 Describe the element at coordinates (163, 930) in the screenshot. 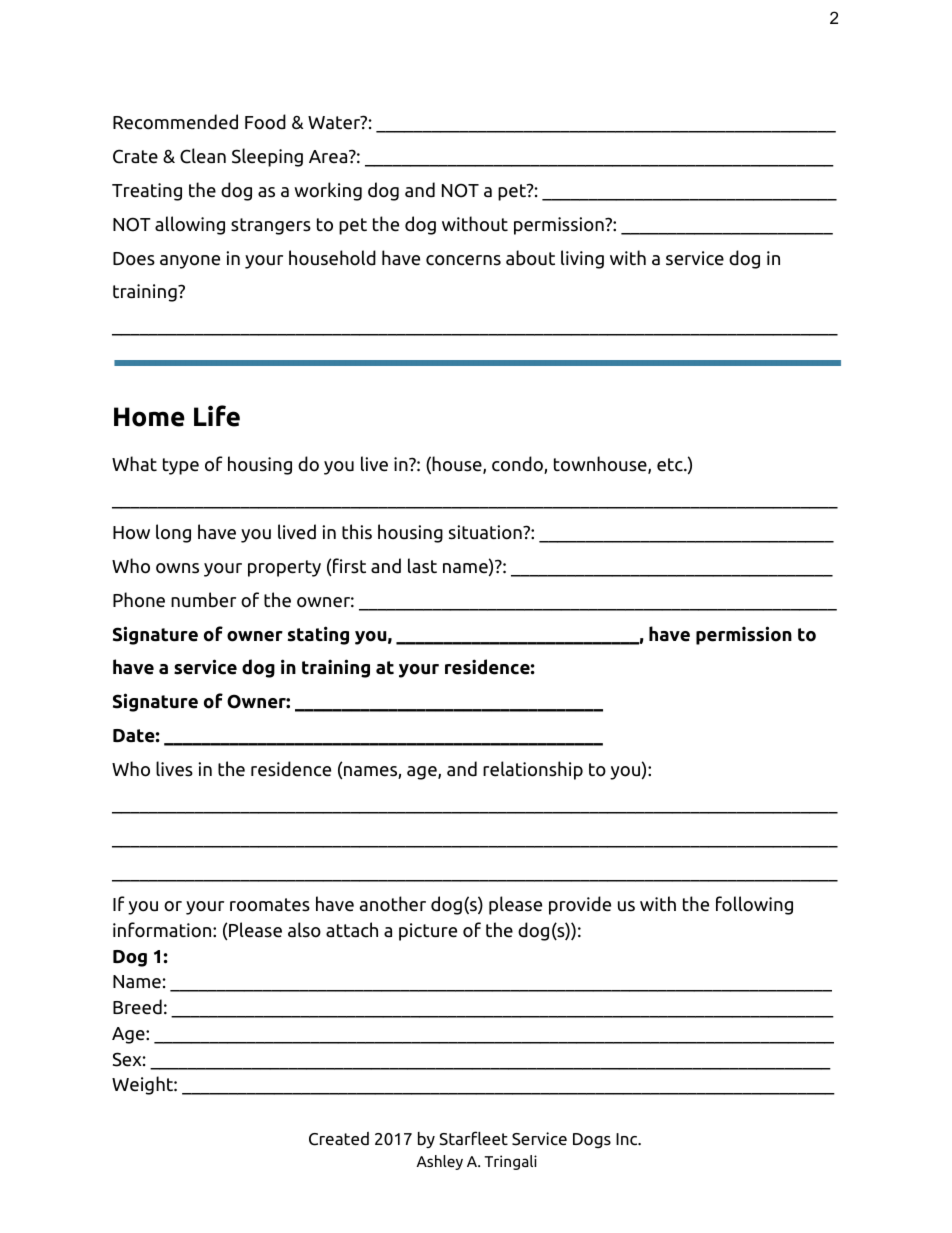

I see `information` at that location.
